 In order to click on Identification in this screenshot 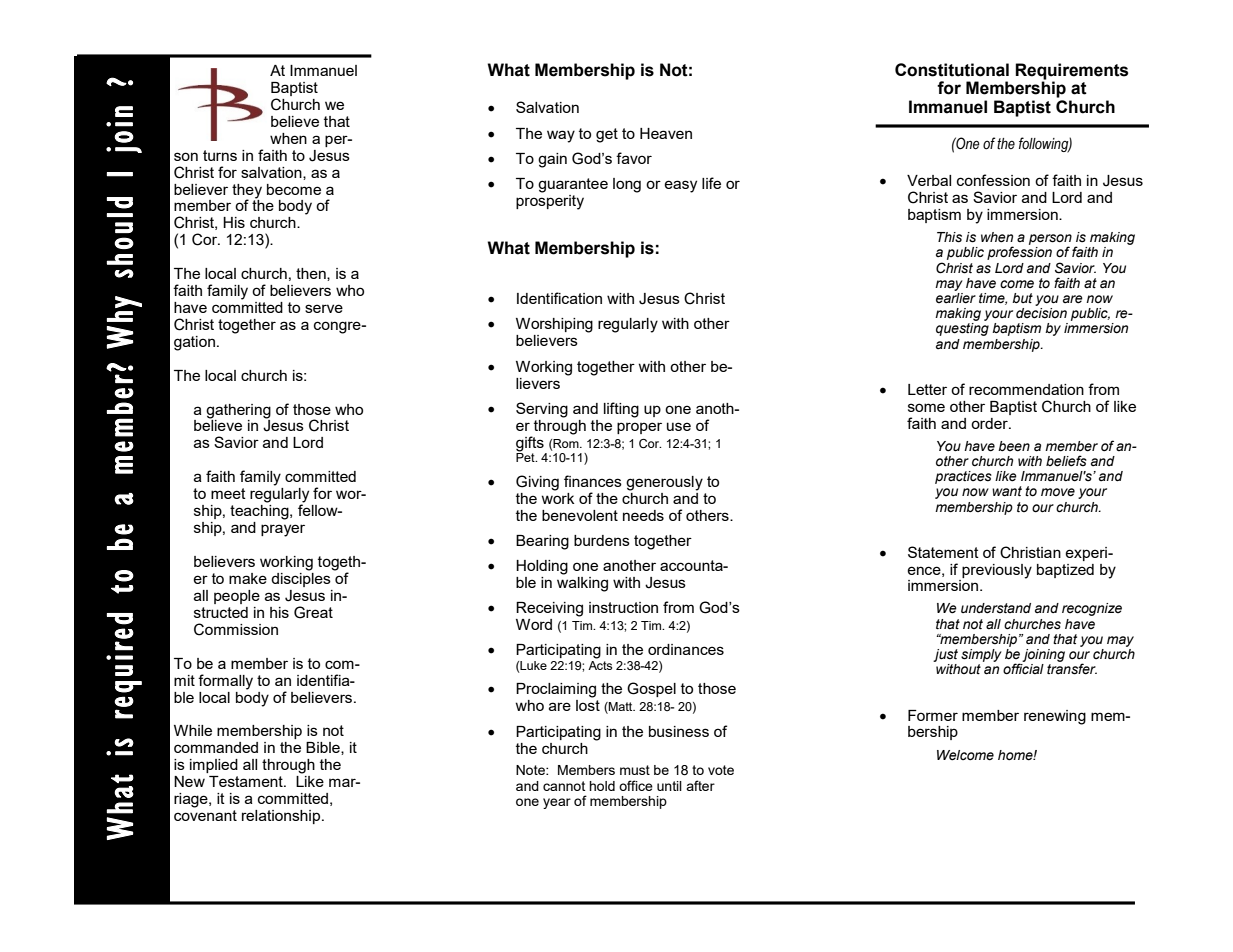, I will do `click(559, 298)`.
